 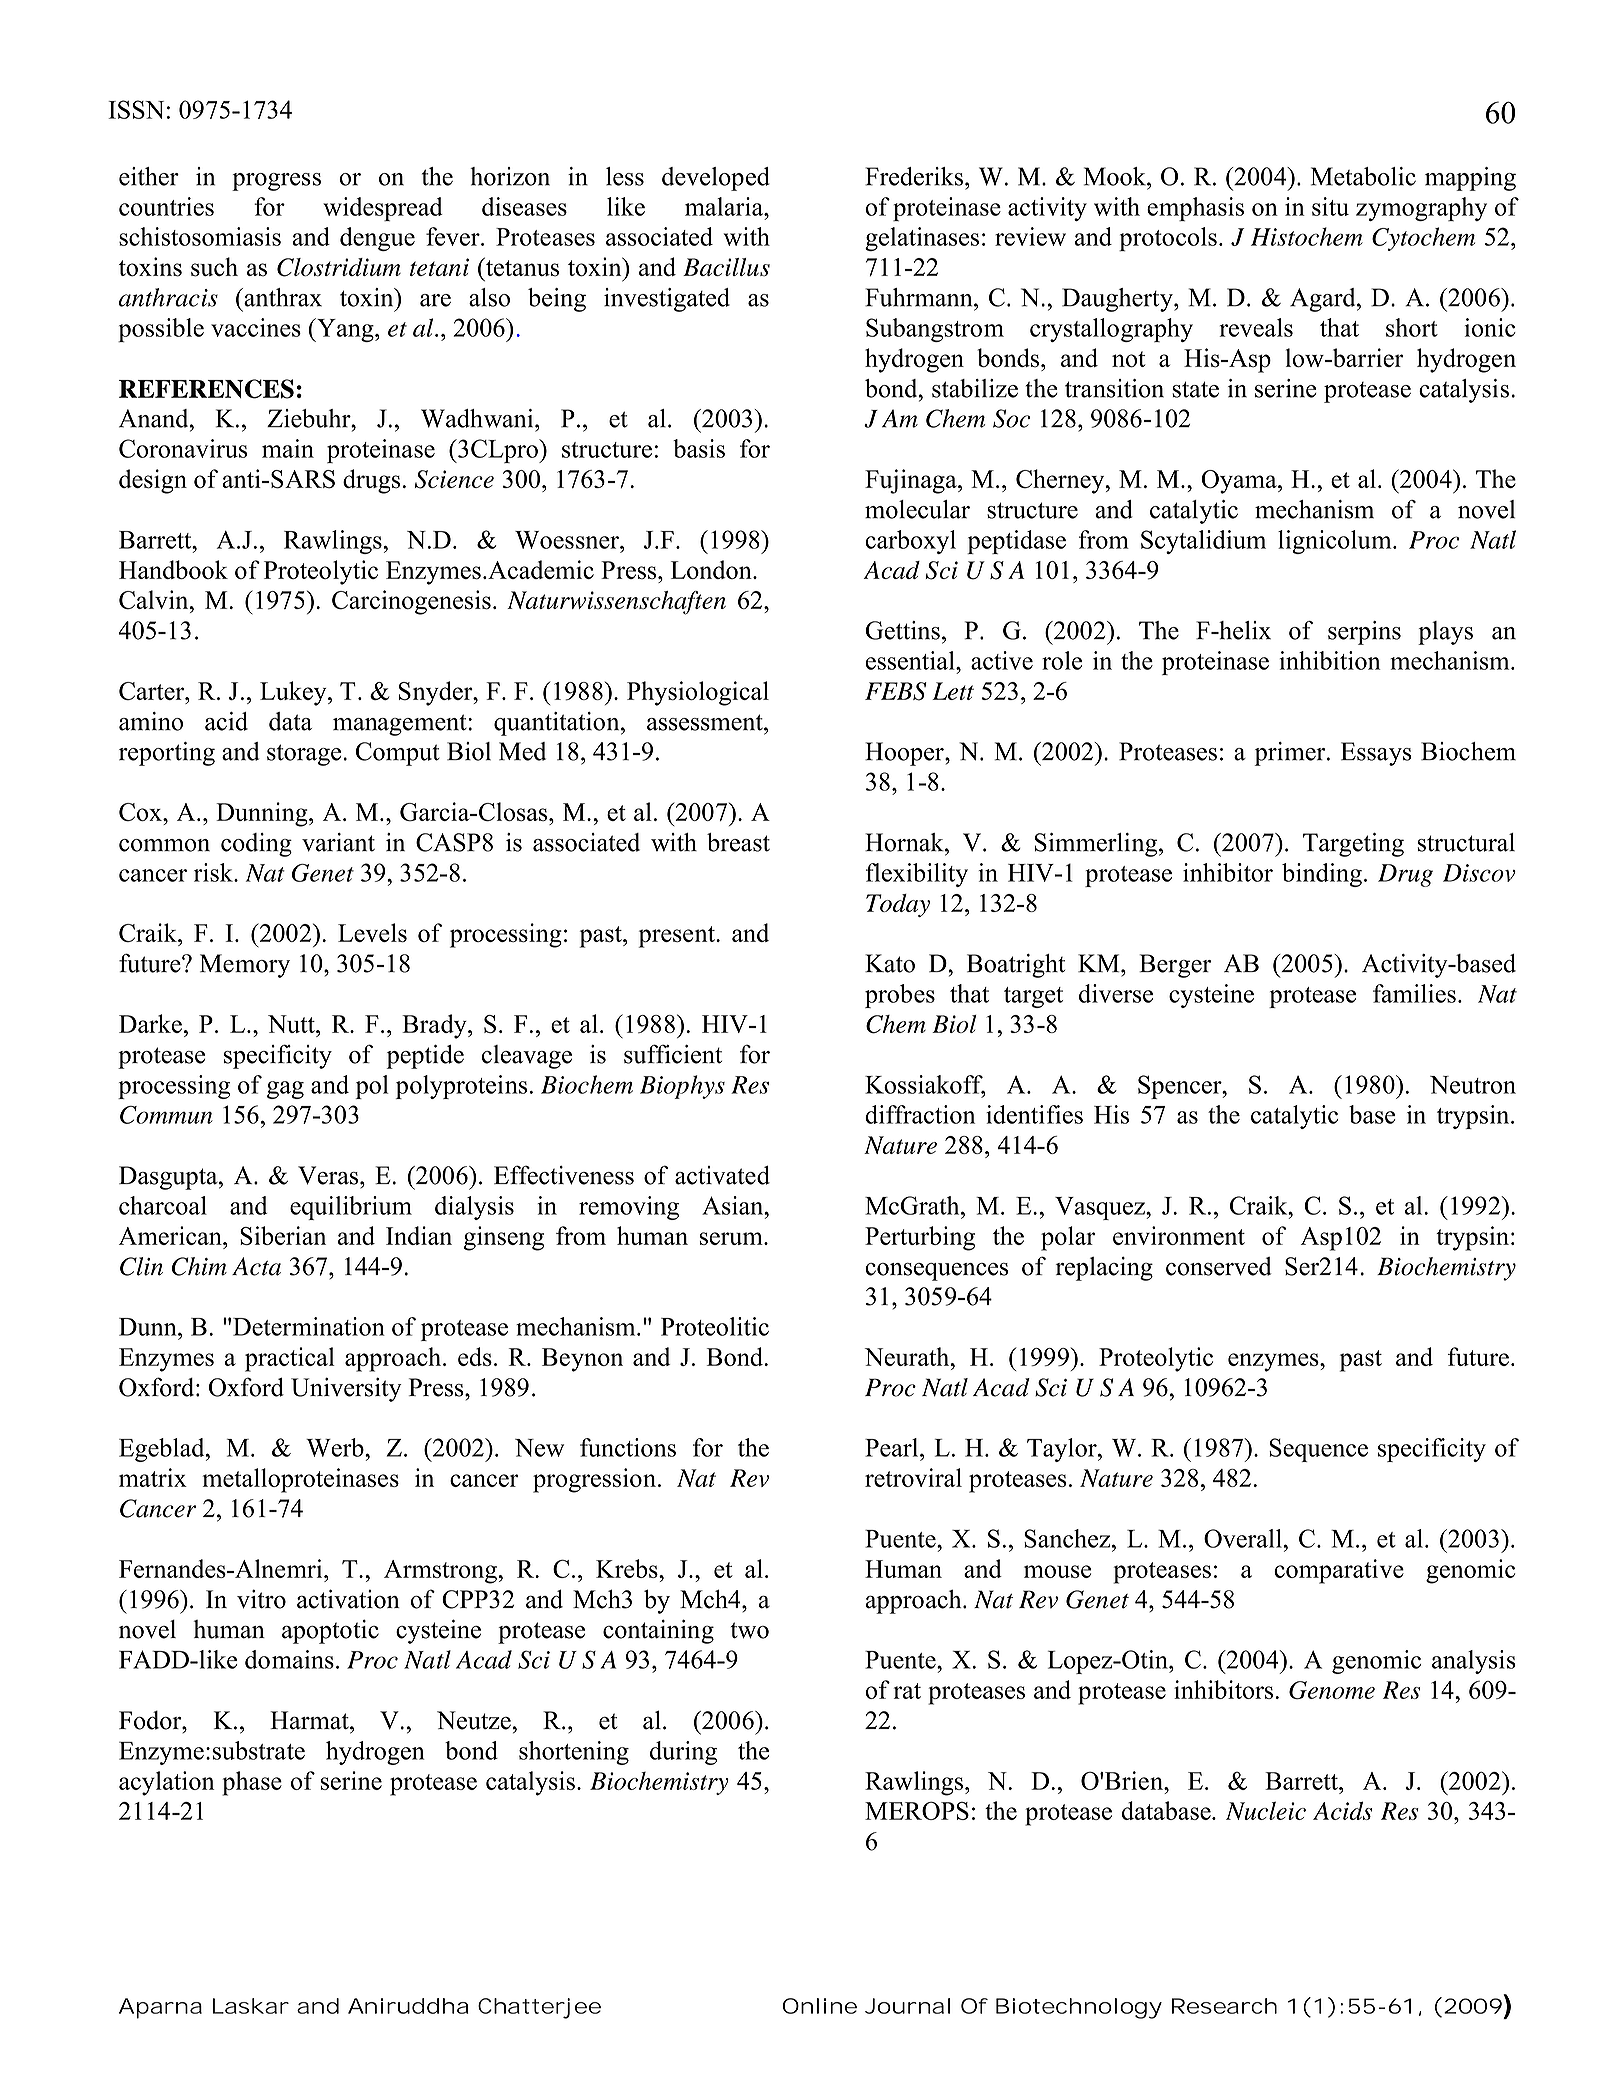 I want to click on storage, so click(x=305, y=755).
